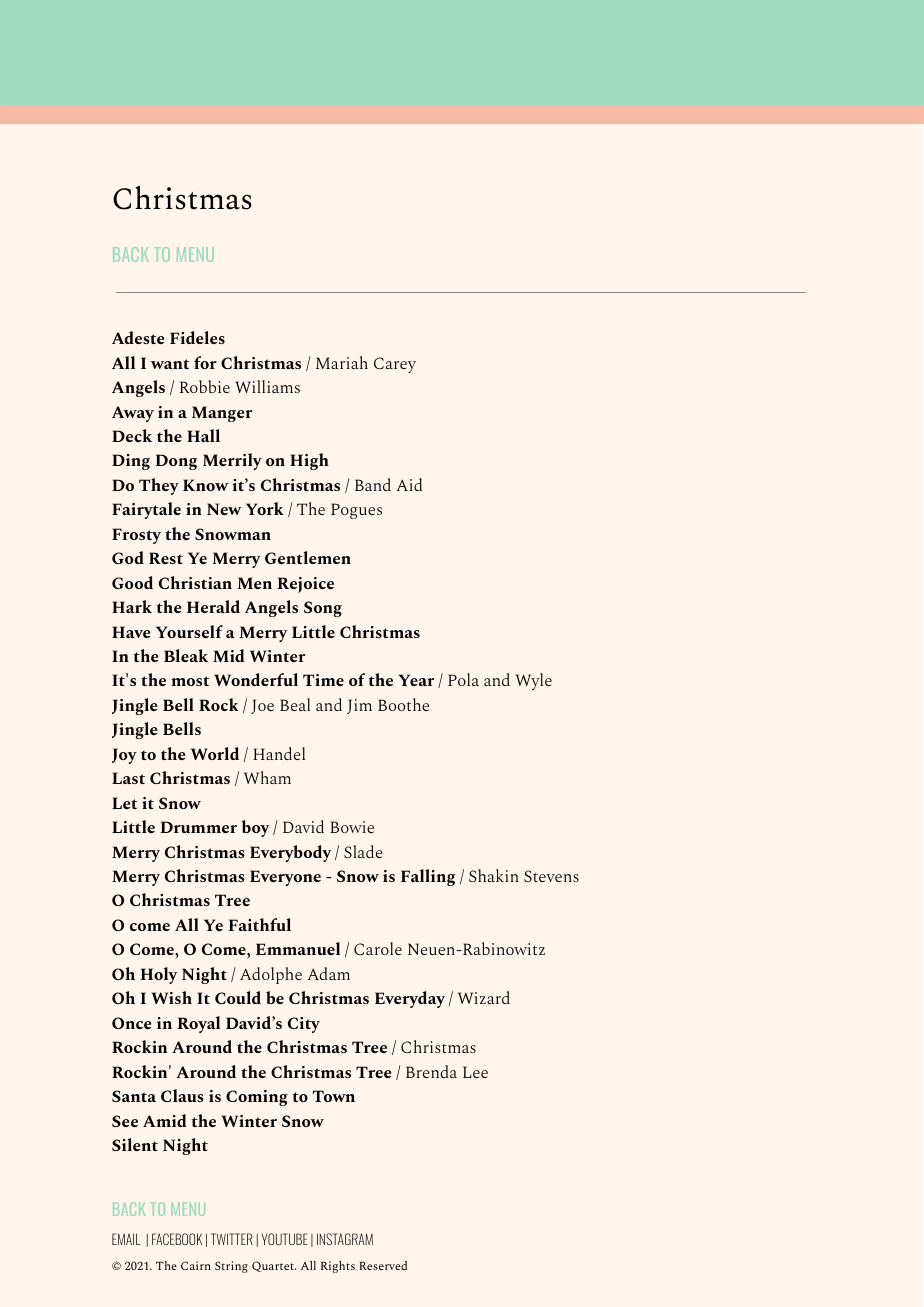 This screenshot has width=924, height=1307. I want to click on Carey, so click(395, 365).
